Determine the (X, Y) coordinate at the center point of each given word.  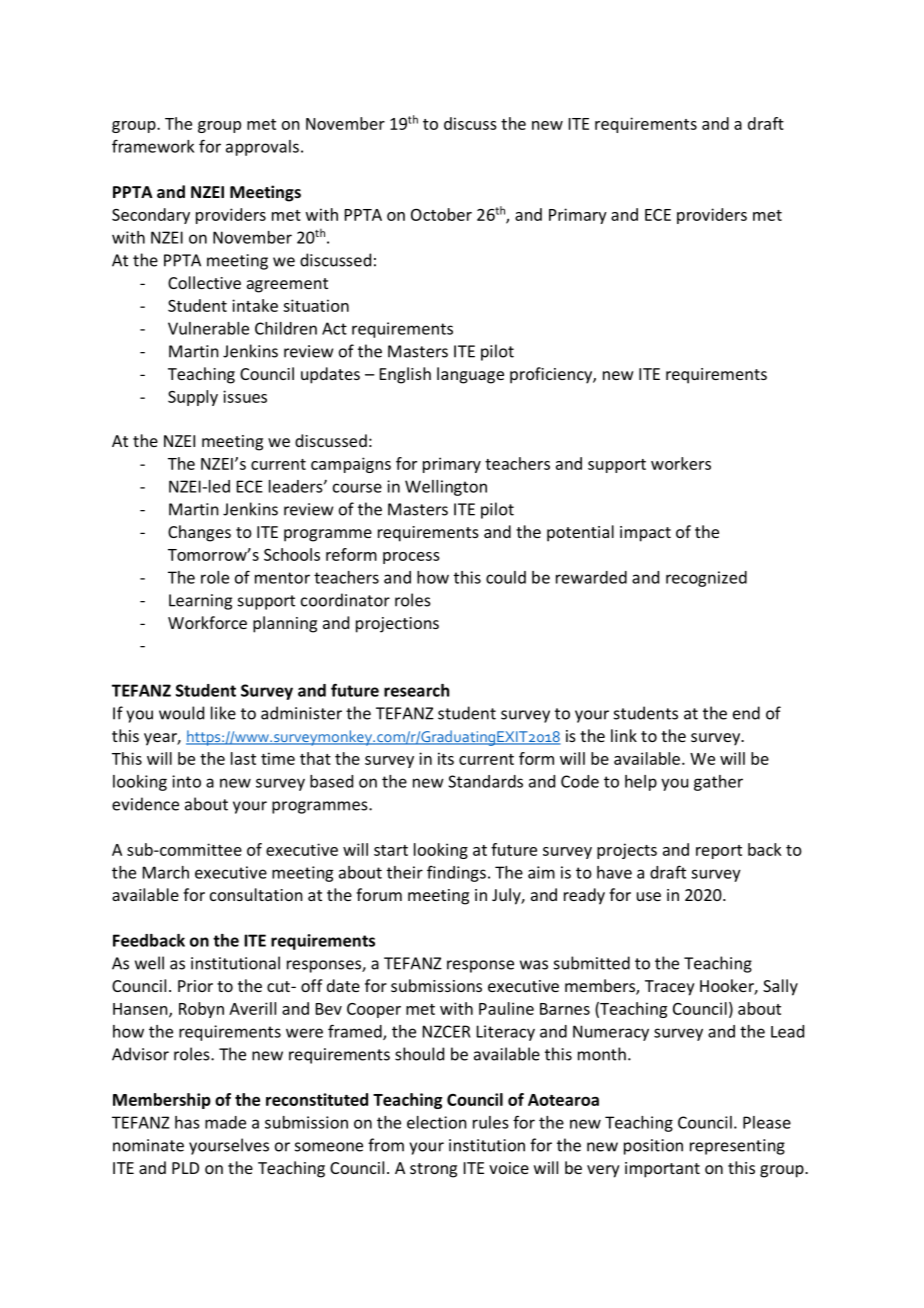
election (437, 1122)
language (470, 375)
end (746, 713)
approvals (262, 148)
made (225, 1122)
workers (681, 463)
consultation (256, 894)
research (416, 690)
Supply (193, 398)
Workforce (207, 622)
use (649, 896)
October (441, 214)
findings (456, 873)
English (405, 375)
